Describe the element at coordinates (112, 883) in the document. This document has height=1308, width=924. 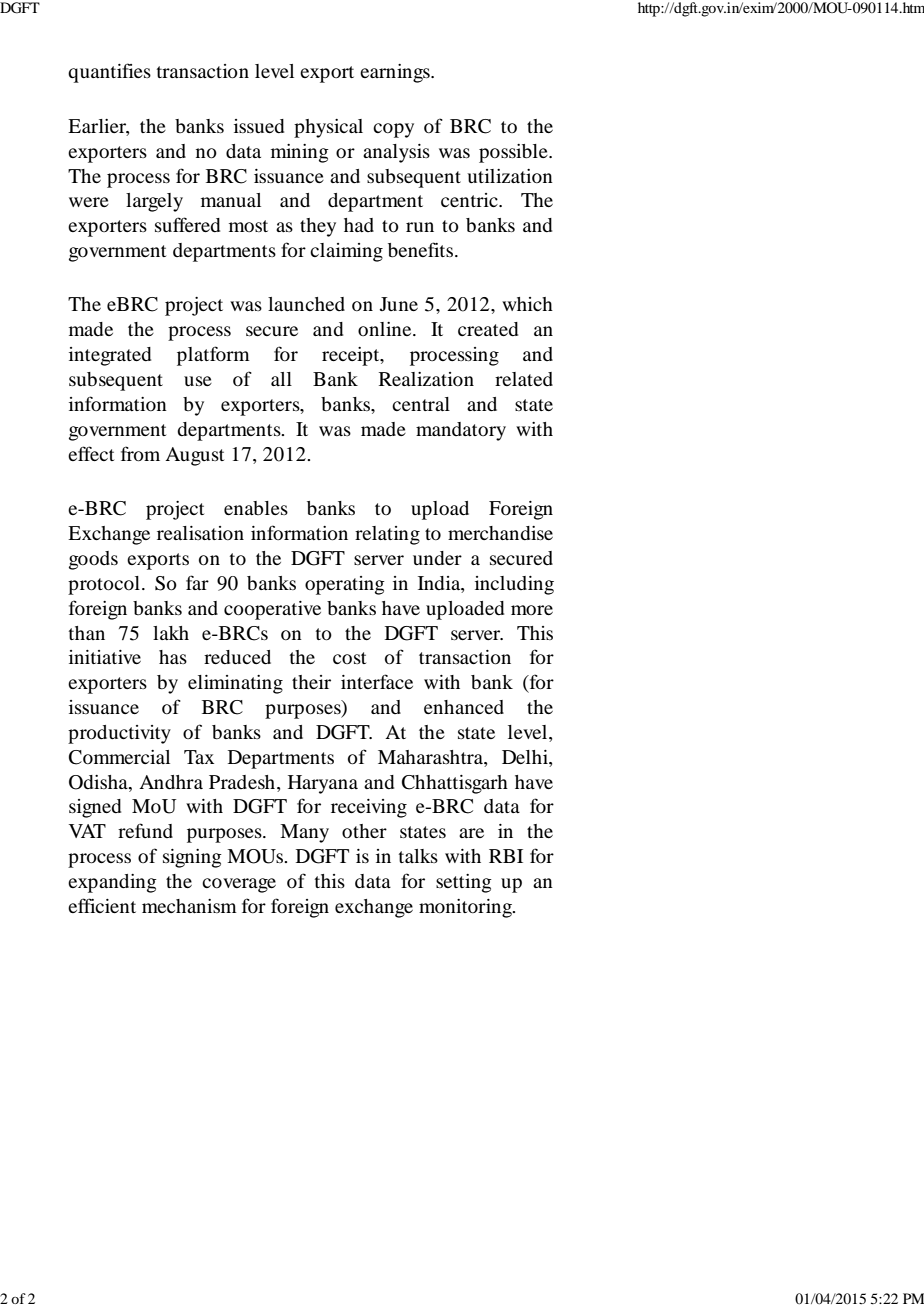
I see `expanding` at that location.
